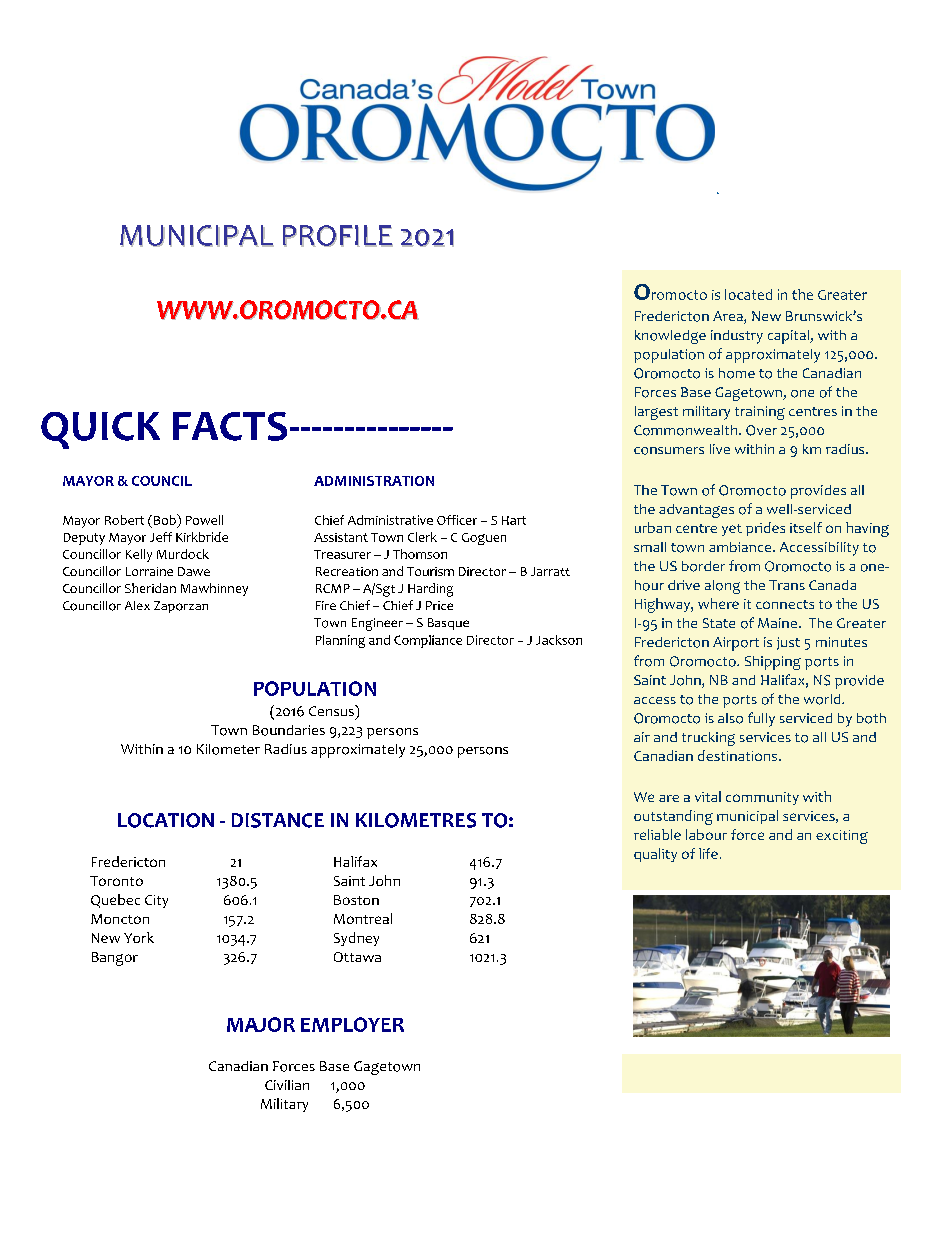 The width and height of the screenshot is (952, 1233). What do you see at coordinates (416, 820) in the screenshot?
I see `KILOMETRES` at bounding box center [416, 820].
